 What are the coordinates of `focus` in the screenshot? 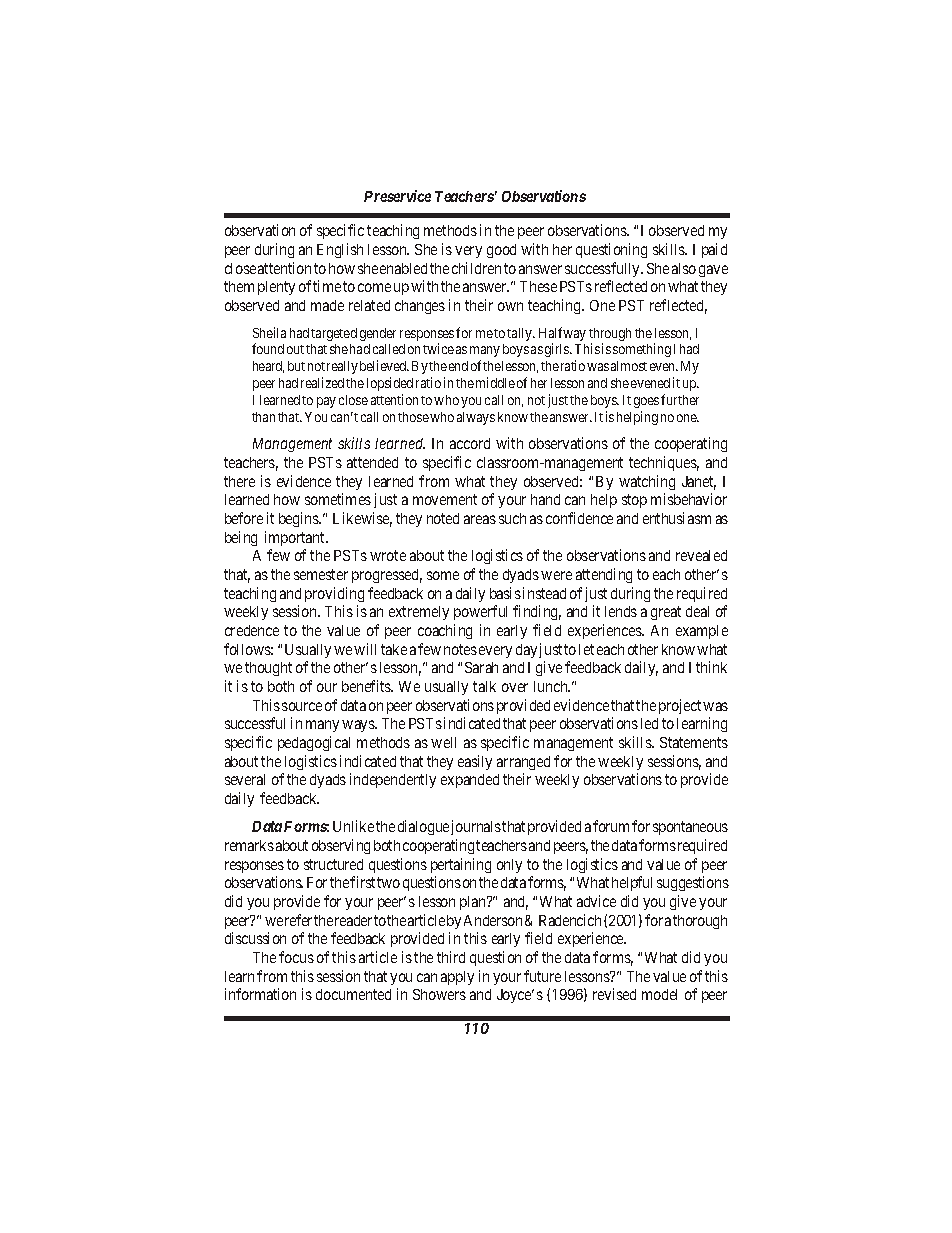 It's located at (296, 957).
